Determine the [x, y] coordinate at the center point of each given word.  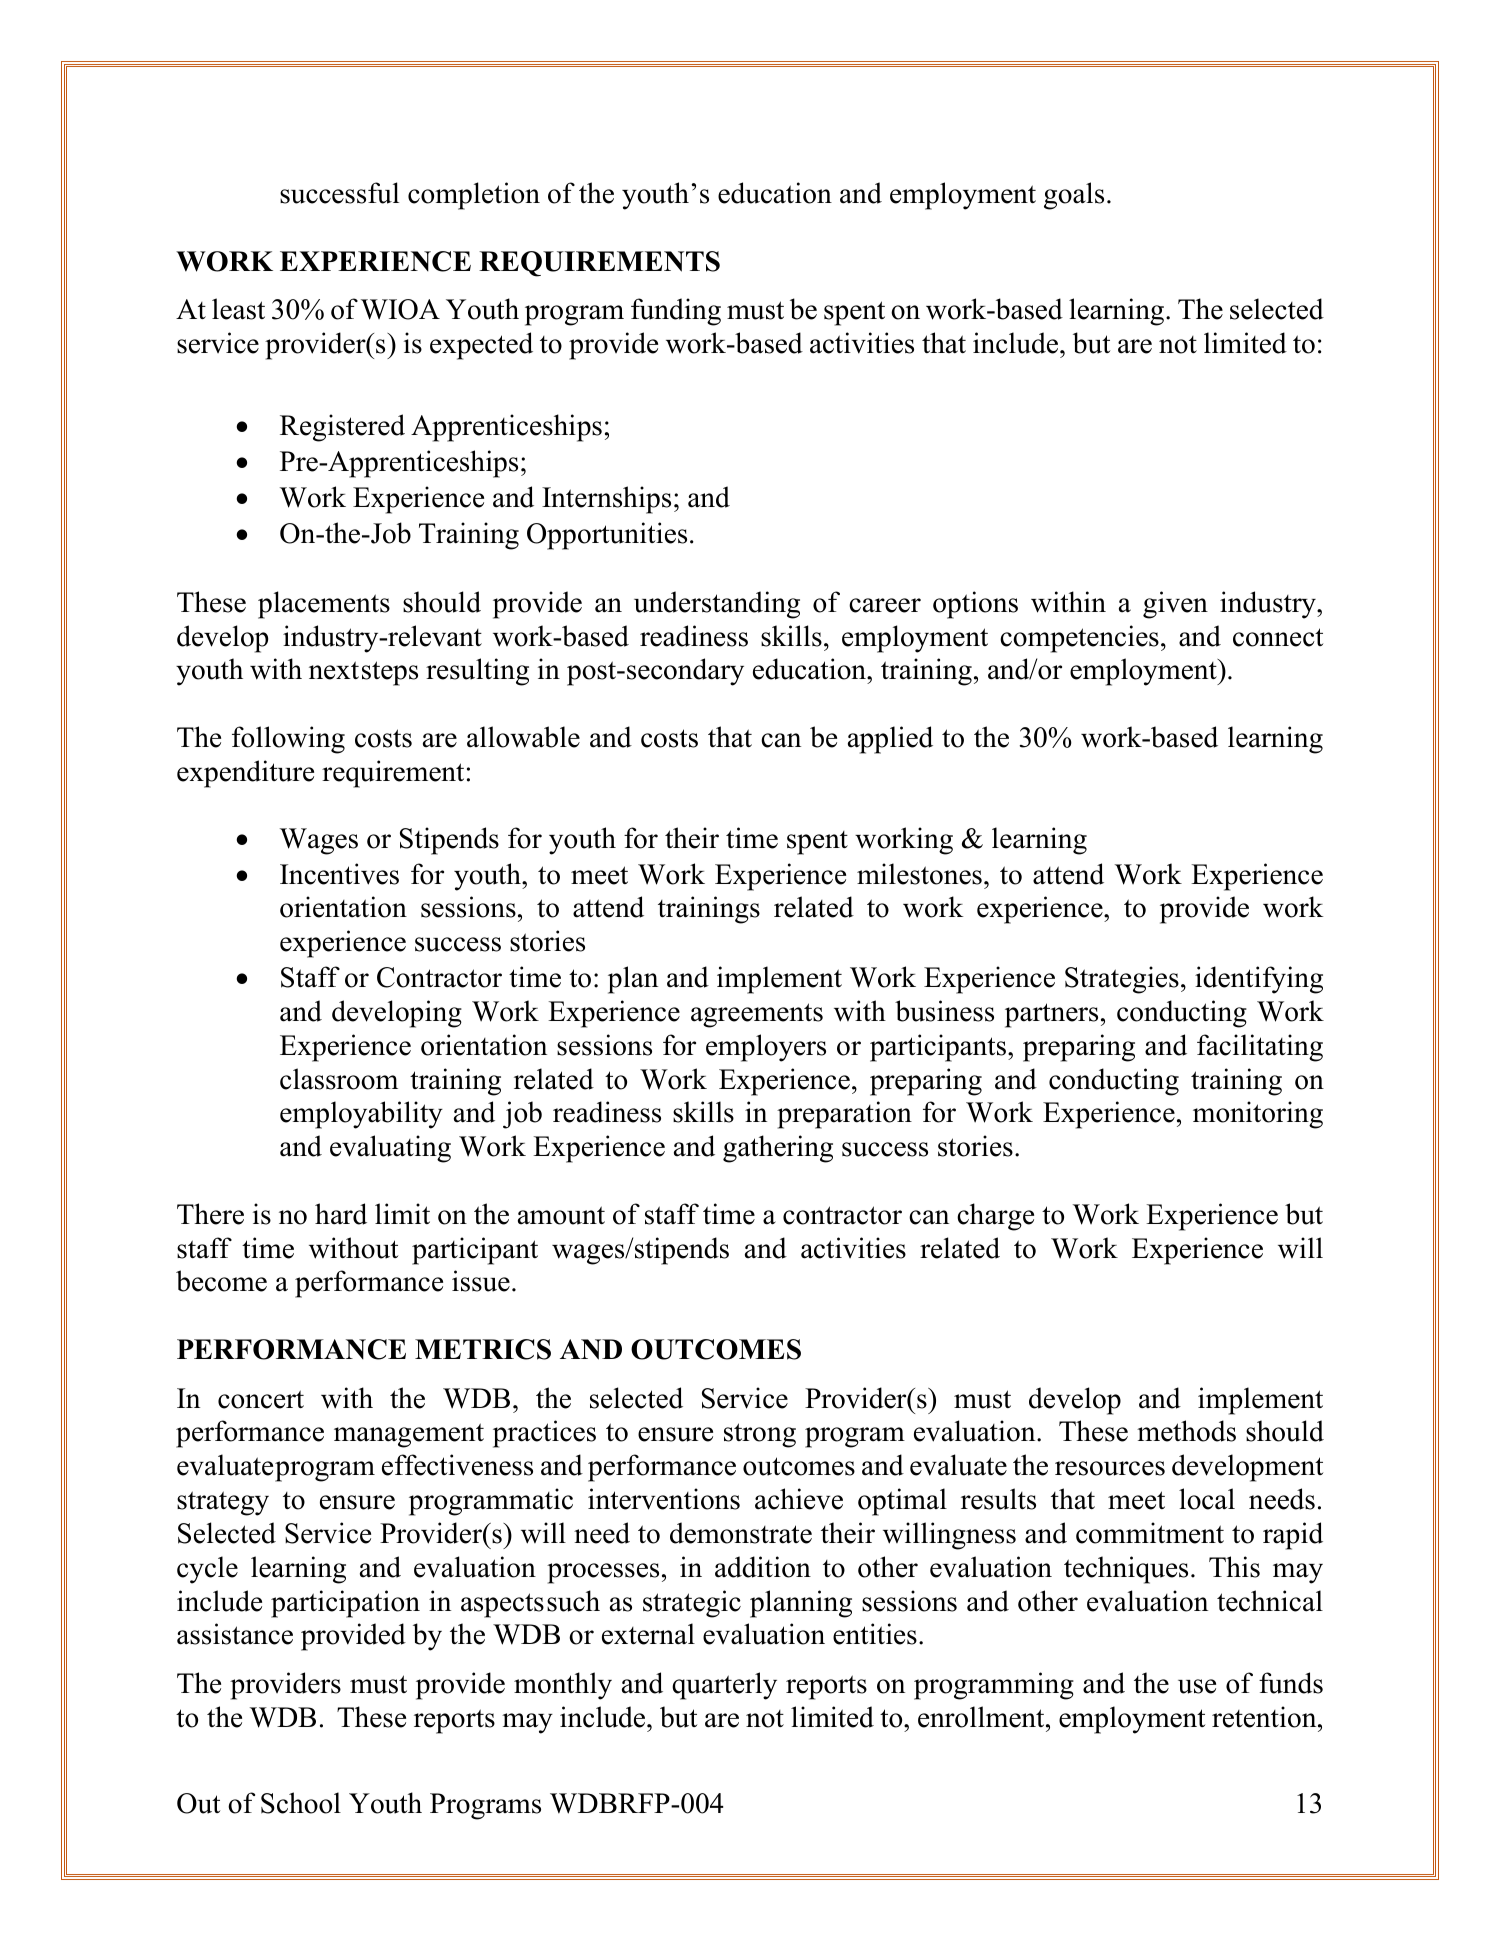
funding [676, 312]
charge [995, 1217]
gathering [778, 1149]
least [238, 309]
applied [890, 740]
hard [341, 1214]
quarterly [724, 1686]
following [288, 740]
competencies [1079, 639]
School [301, 1803]
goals [1074, 196]
